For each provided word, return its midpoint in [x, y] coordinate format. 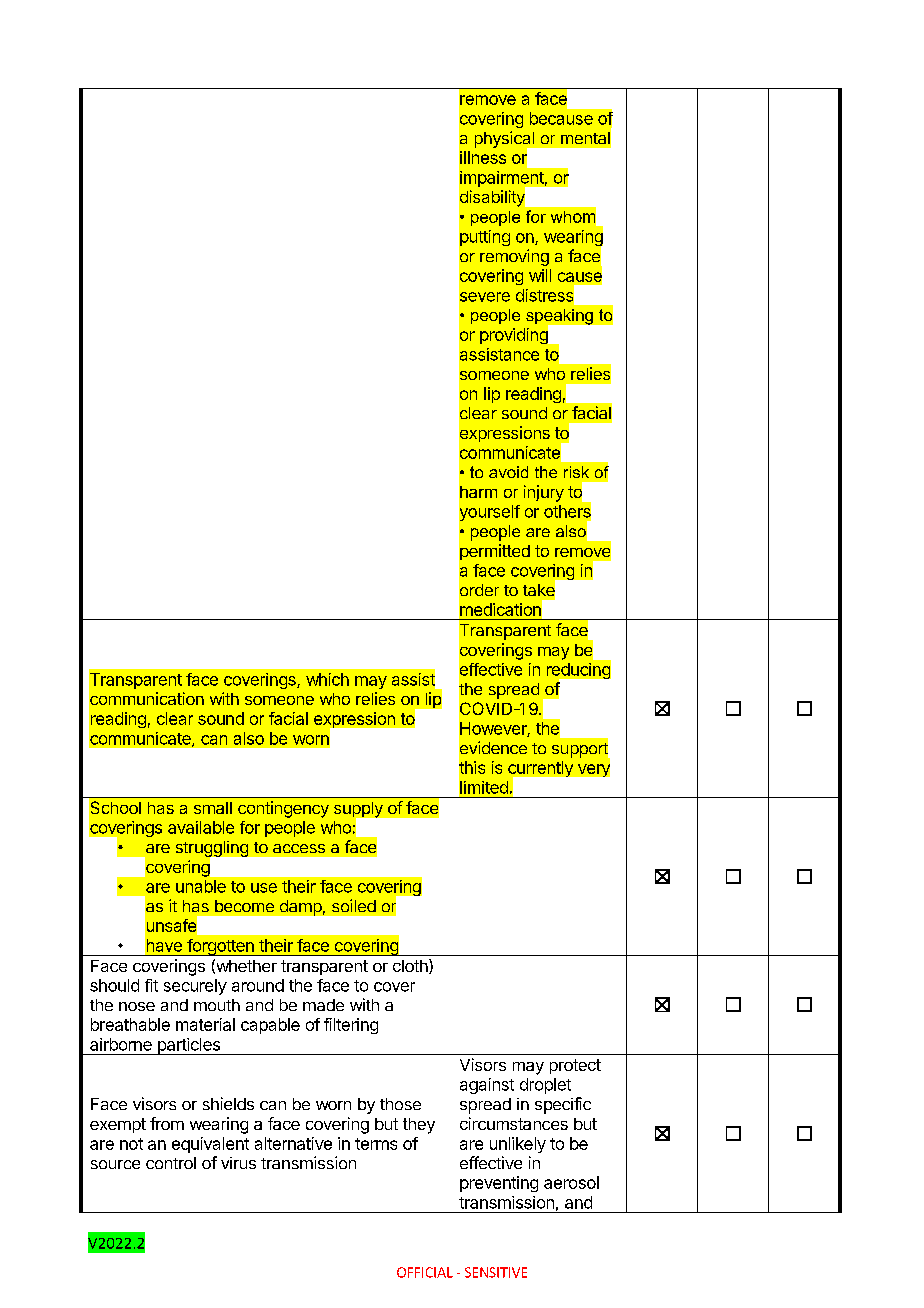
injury [544, 493]
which [327, 679]
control [171, 1163]
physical [505, 140]
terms [376, 1144]
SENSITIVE [496, 1272]
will [540, 275]
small [213, 808]
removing [514, 257]
